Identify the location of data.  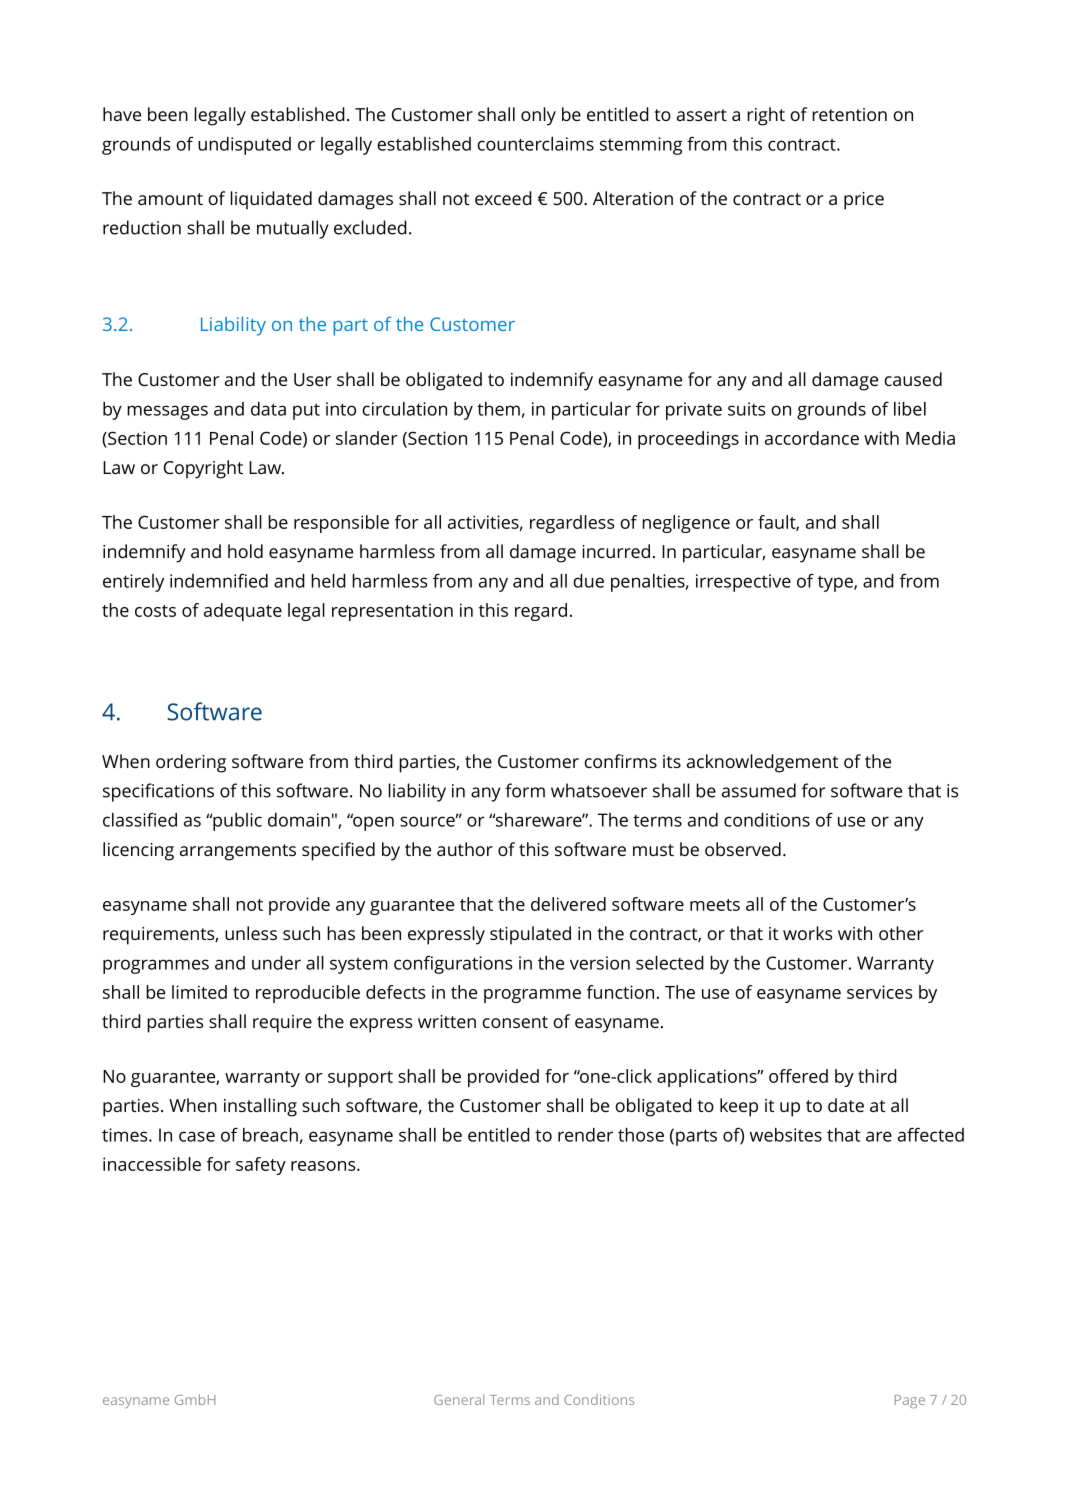
(268, 409).
